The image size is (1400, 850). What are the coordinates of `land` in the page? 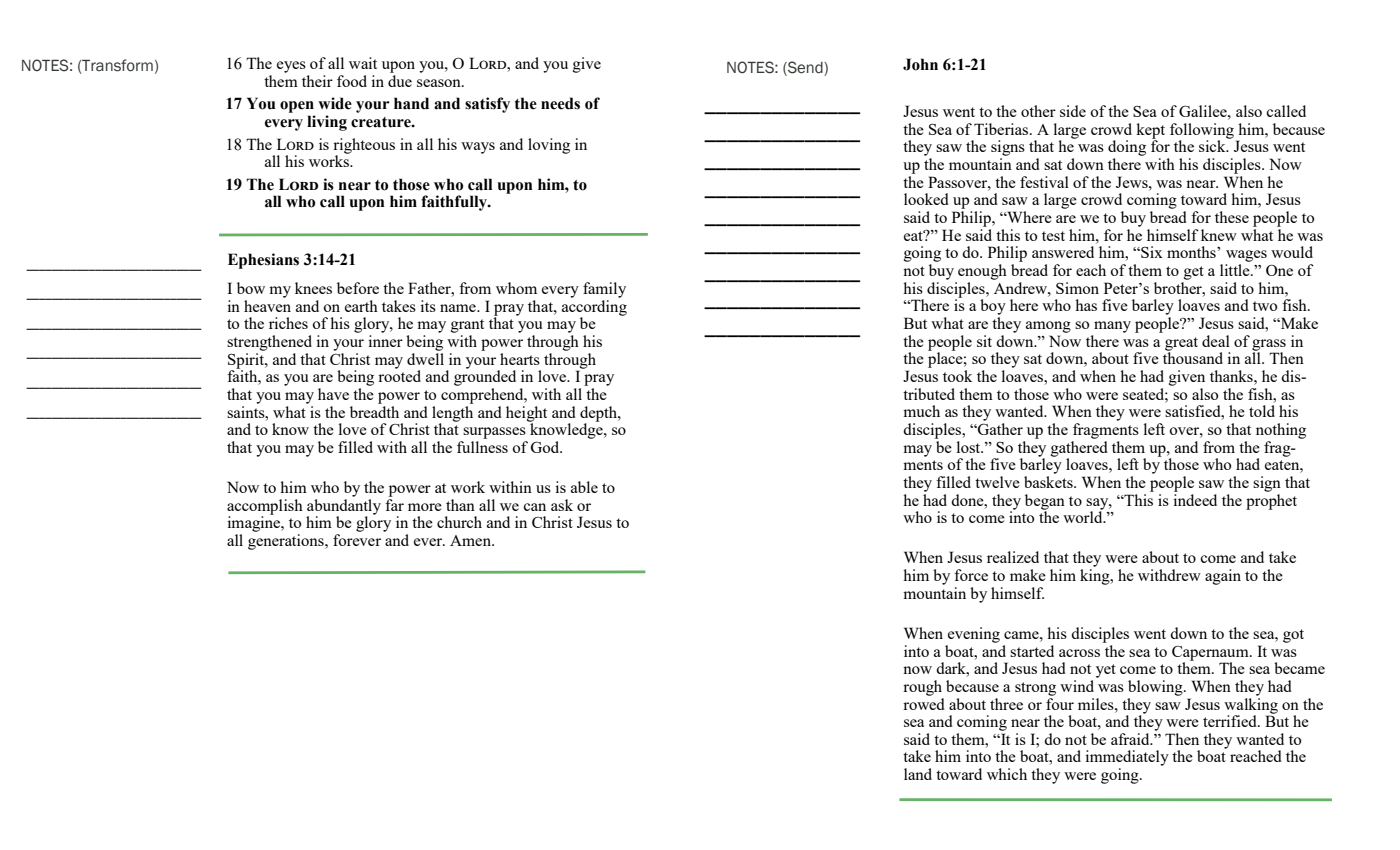 It's located at (918, 774).
